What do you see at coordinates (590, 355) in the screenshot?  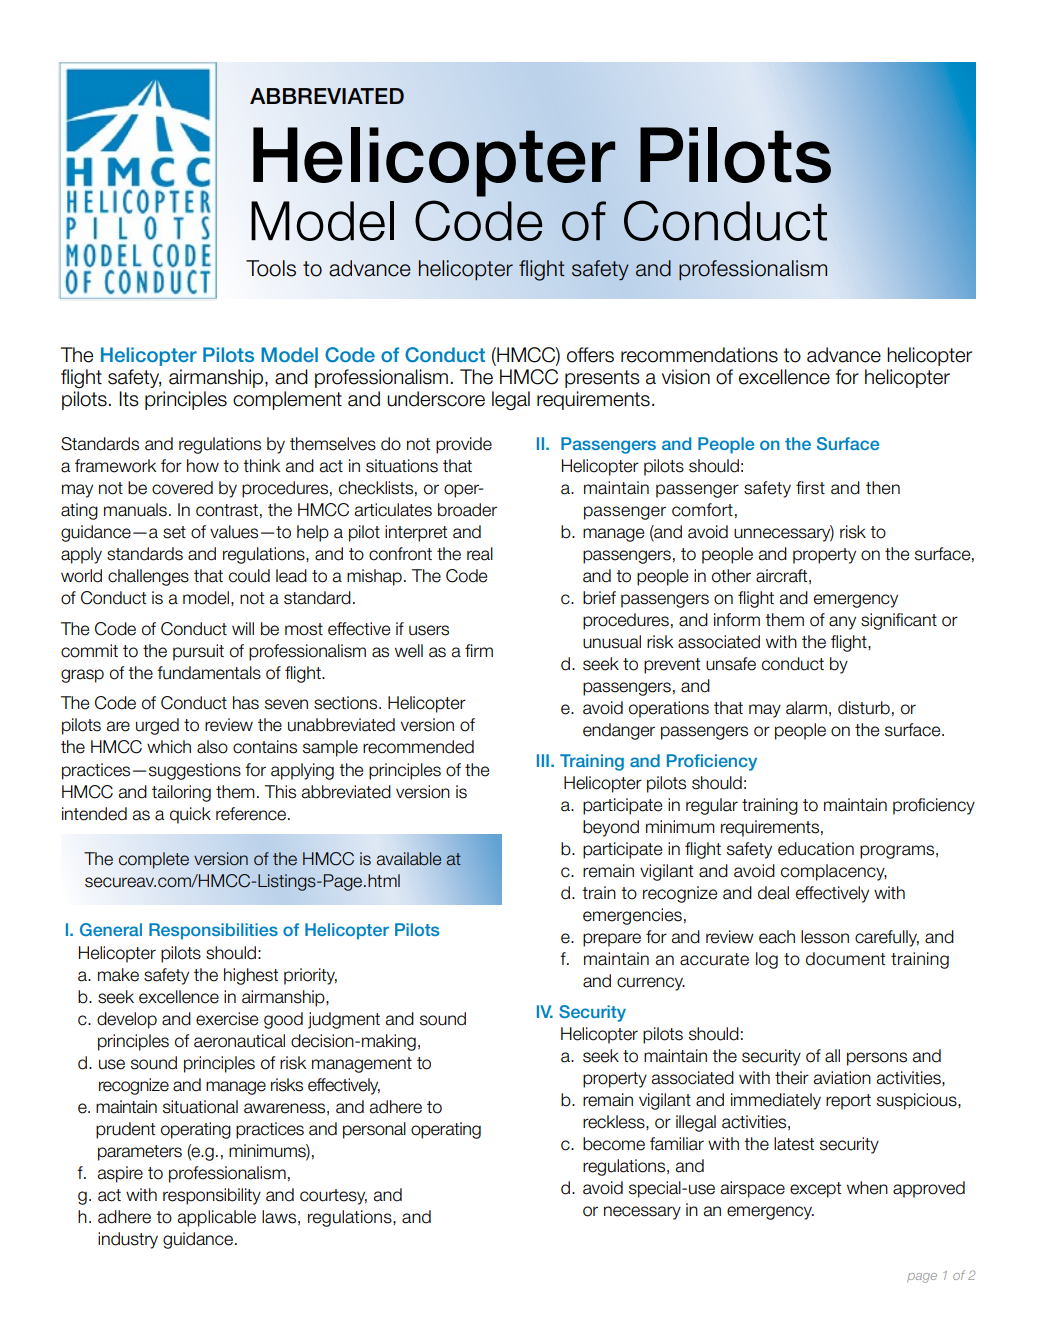 I see `offers` at bounding box center [590, 355].
